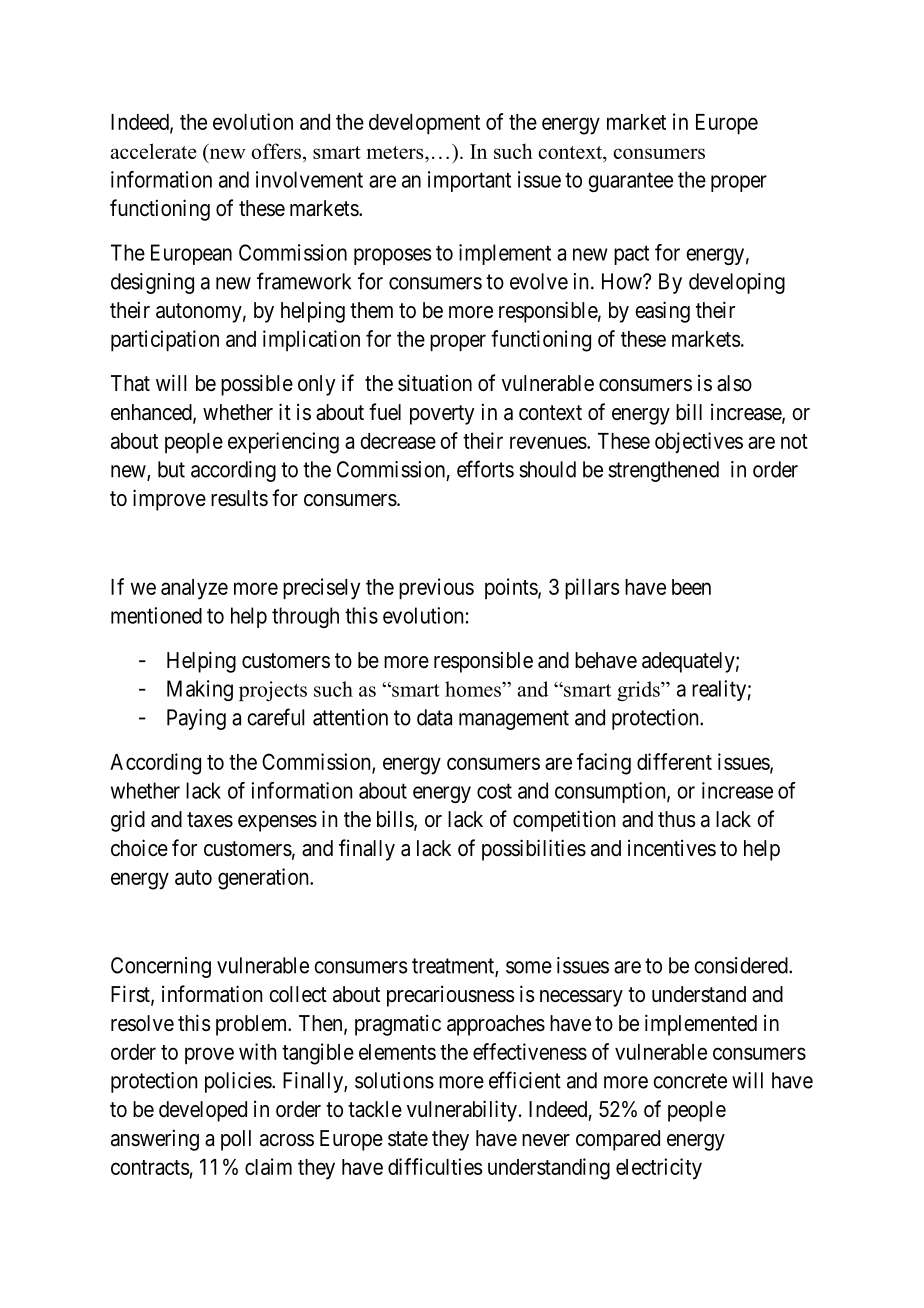  I want to click on possibilities, so click(534, 850).
